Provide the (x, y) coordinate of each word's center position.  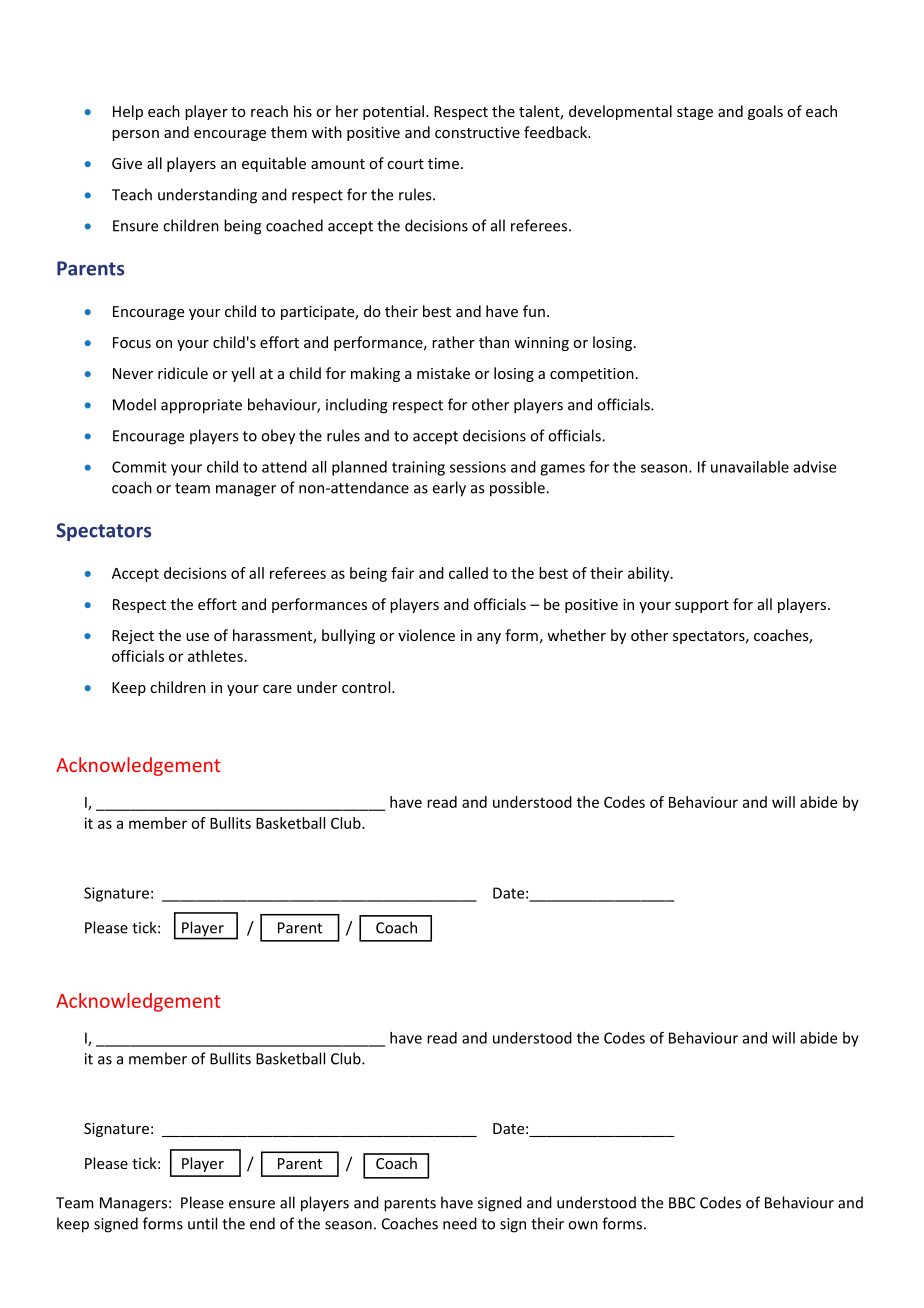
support (702, 606)
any (489, 638)
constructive (477, 132)
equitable (274, 164)
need (460, 1223)
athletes (215, 656)
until (202, 1223)
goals (765, 112)
